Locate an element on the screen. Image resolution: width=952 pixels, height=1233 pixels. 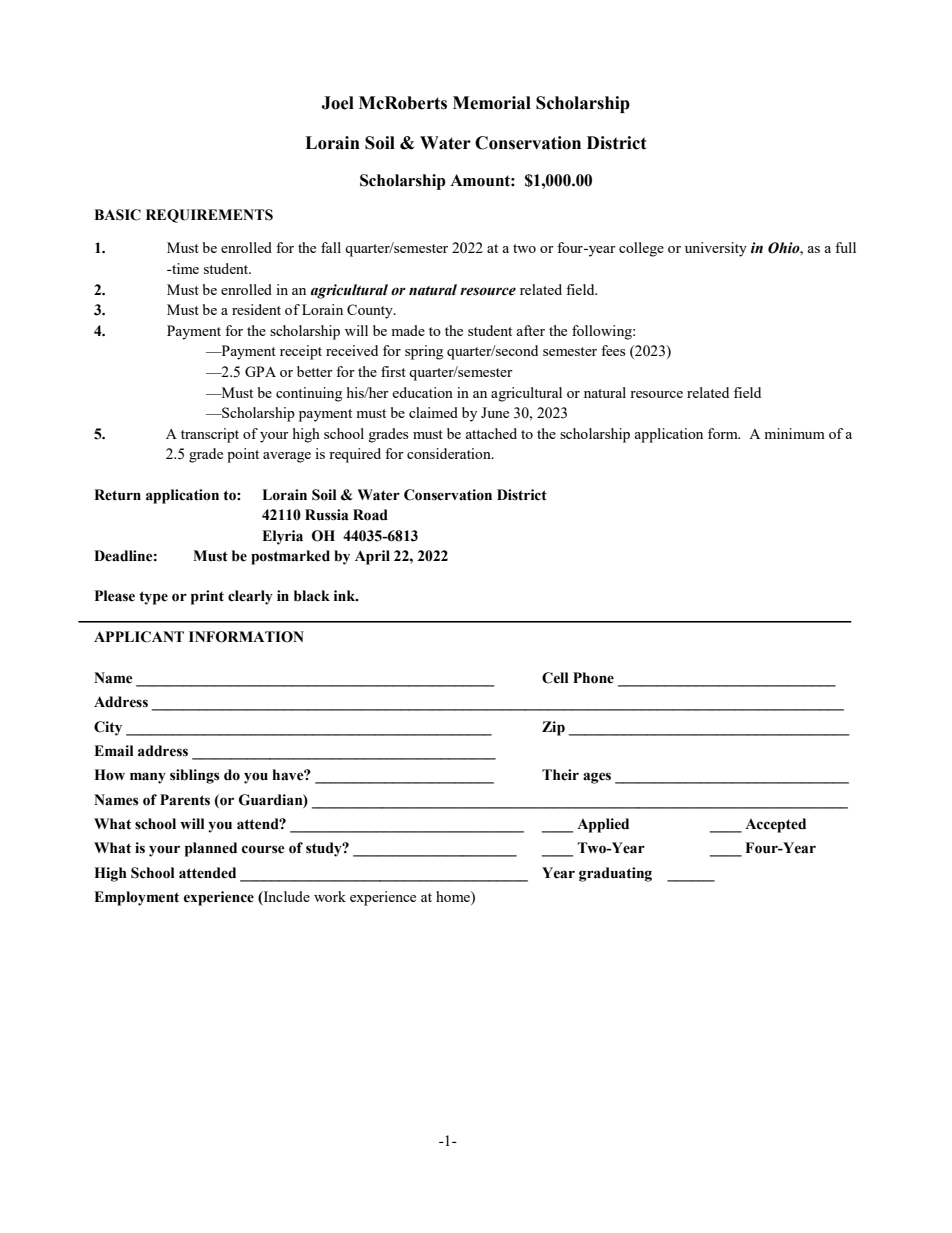
Accepted is located at coordinates (775, 825).
